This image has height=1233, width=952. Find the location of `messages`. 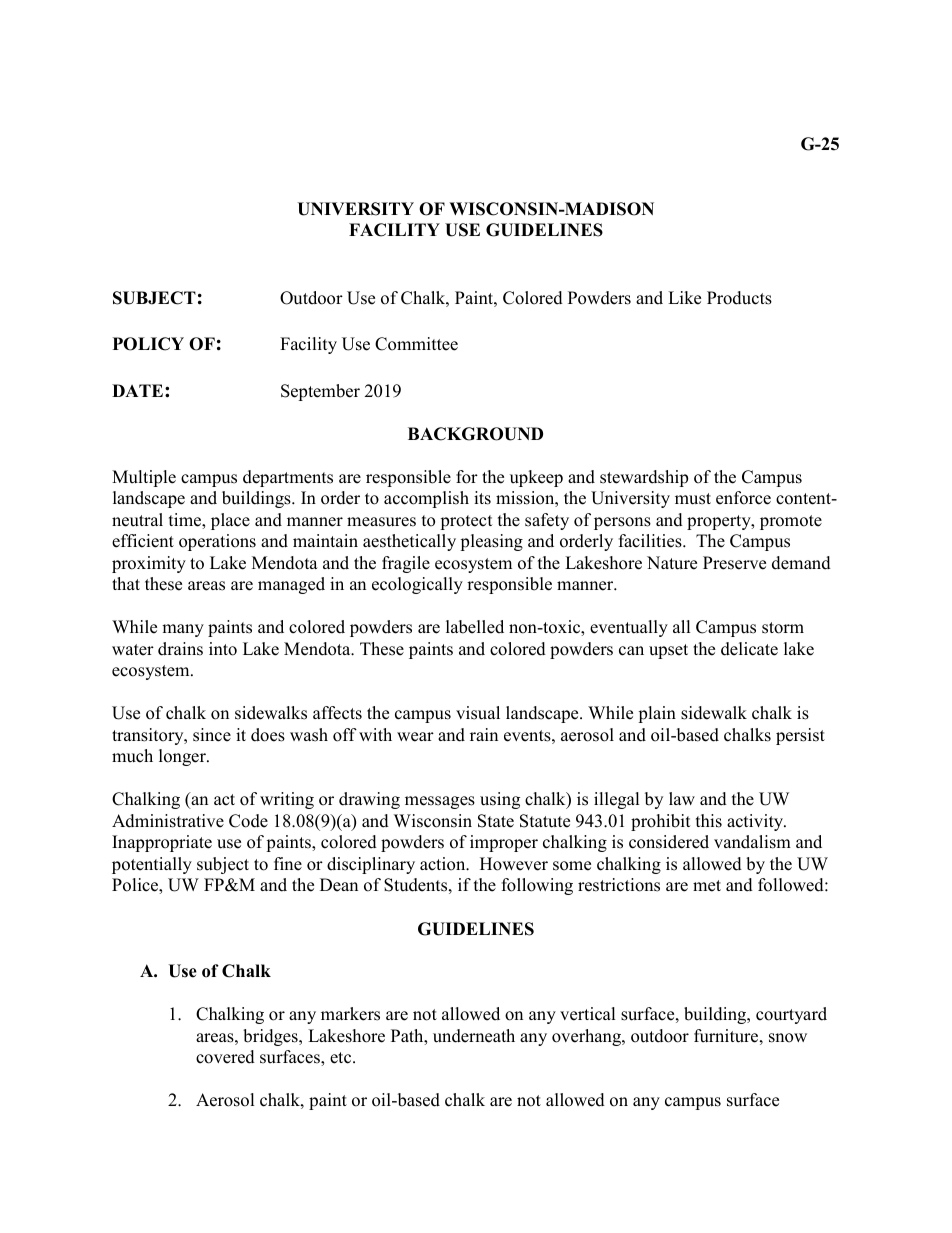

messages is located at coordinates (440, 802).
